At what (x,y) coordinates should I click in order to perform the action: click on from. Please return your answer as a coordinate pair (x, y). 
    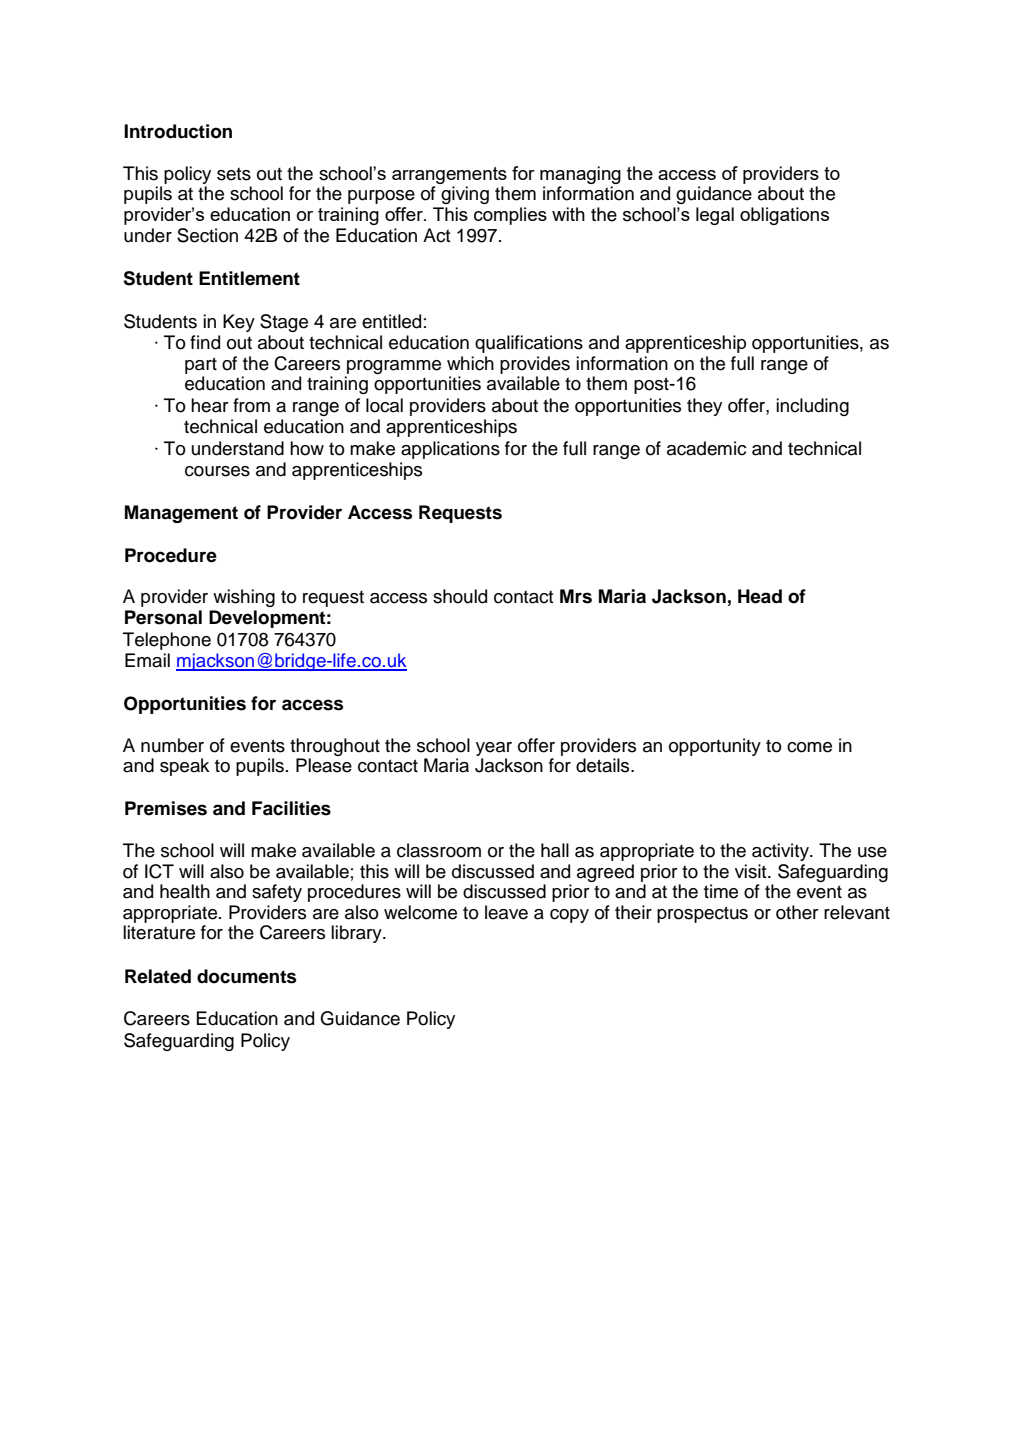
    Looking at the image, I should click on (251, 405).
